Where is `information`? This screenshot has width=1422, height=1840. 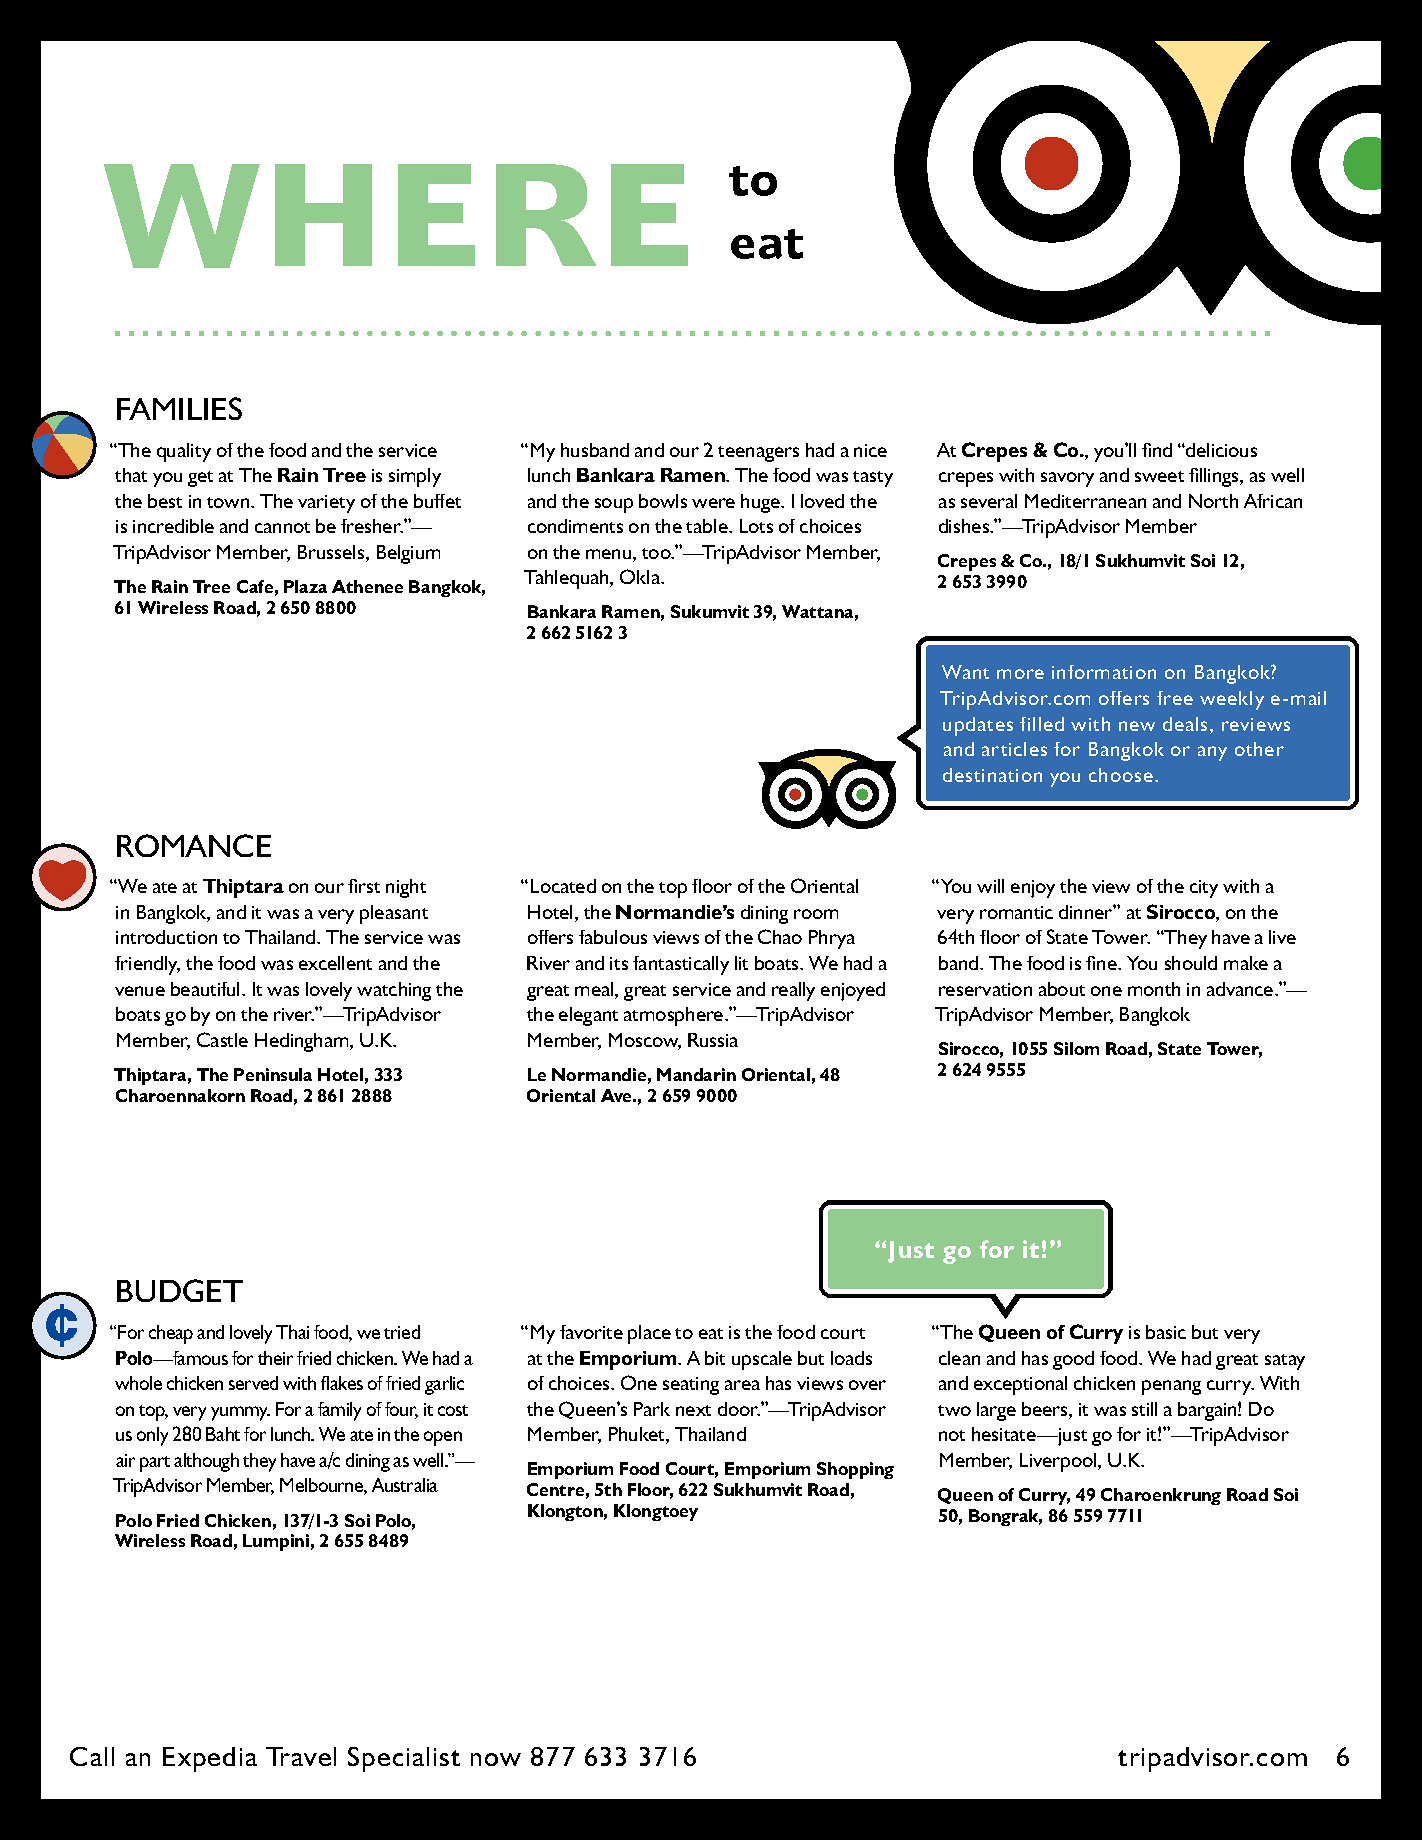
information is located at coordinates (1104, 672).
